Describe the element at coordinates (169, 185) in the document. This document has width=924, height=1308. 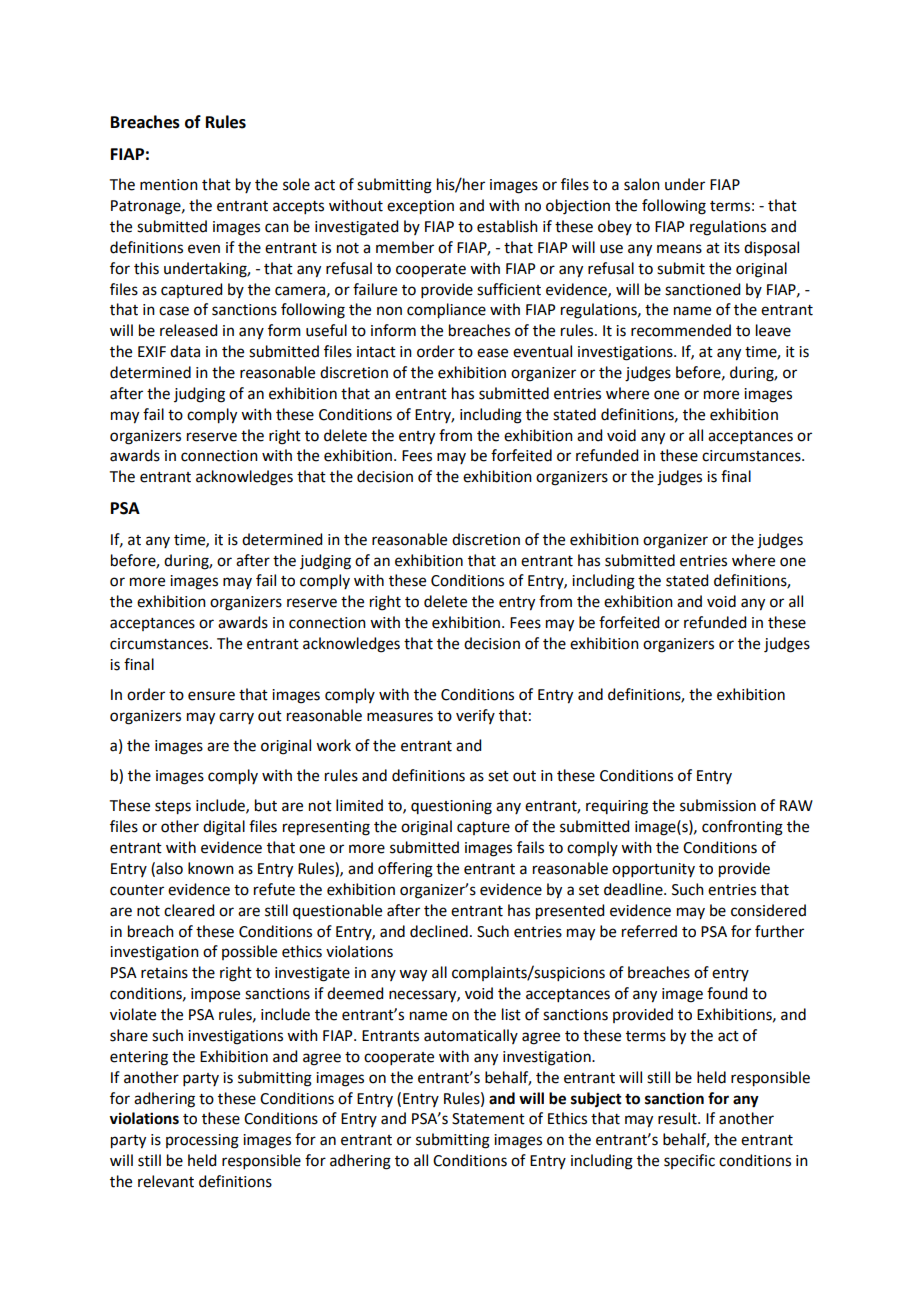
I see `mention` at that location.
